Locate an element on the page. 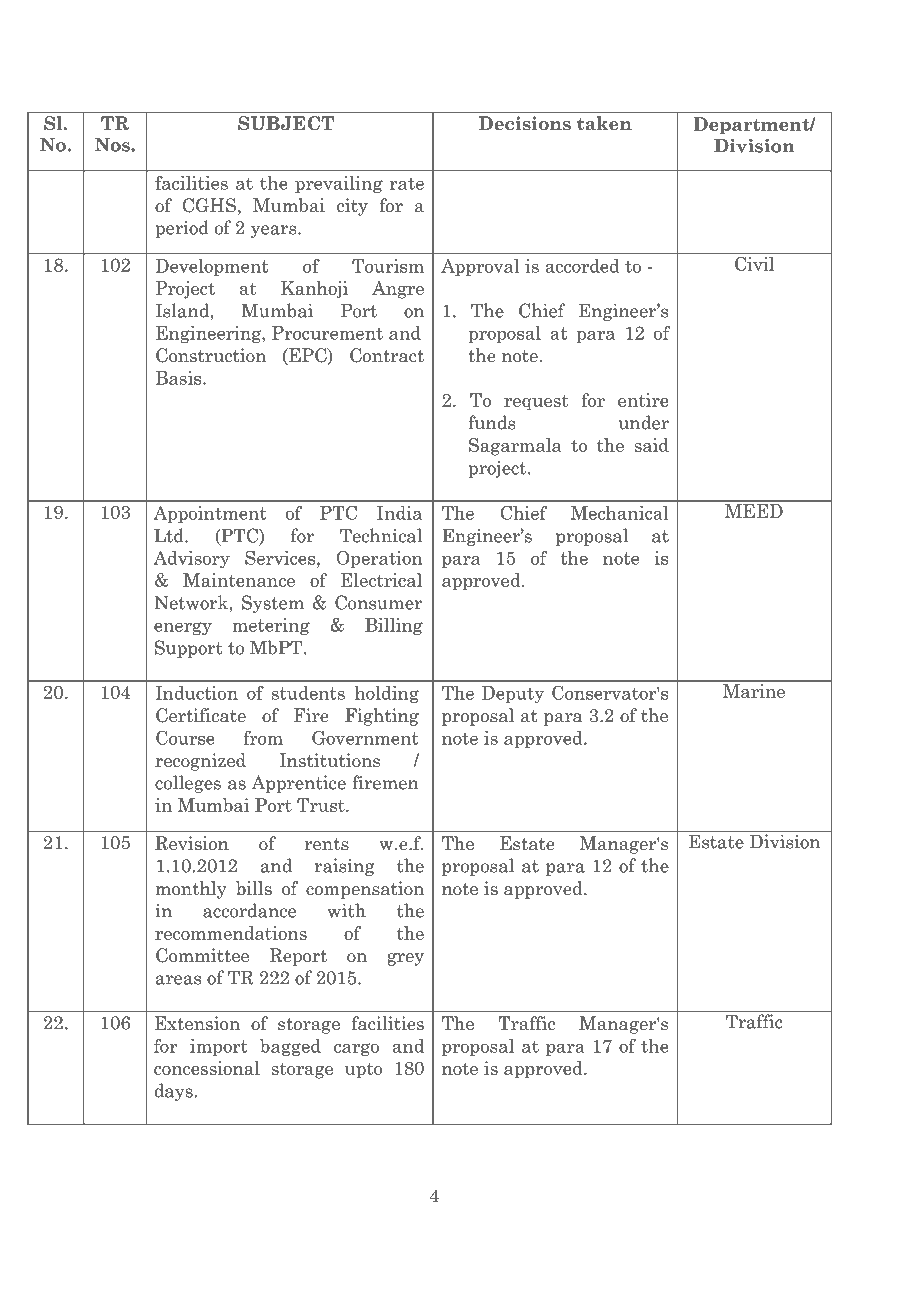 The width and height of the image is (924, 1307). taken is located at coordinates (604, 123).
